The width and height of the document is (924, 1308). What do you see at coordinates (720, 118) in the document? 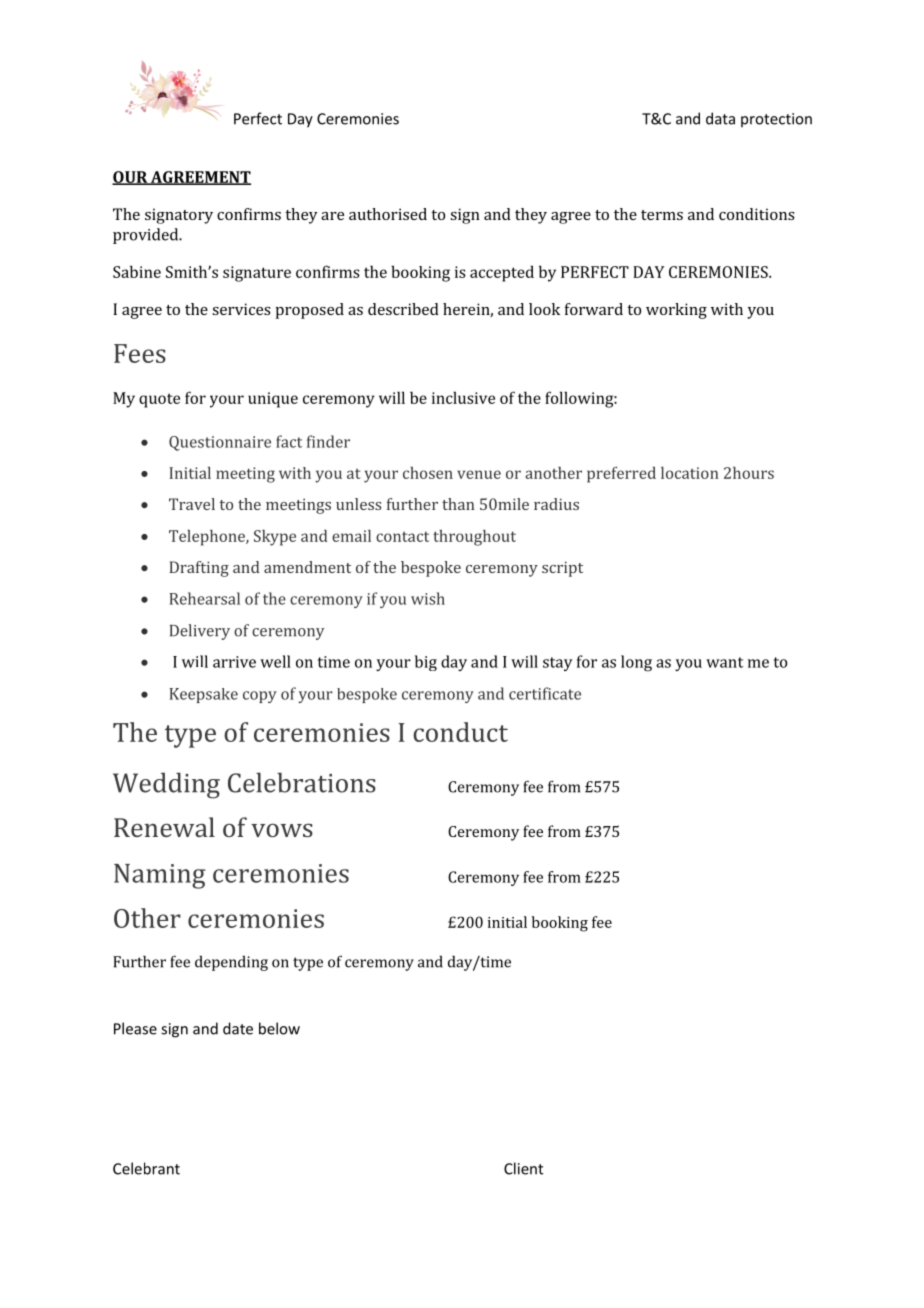
I see `data` at bounding box center [720, 118].
